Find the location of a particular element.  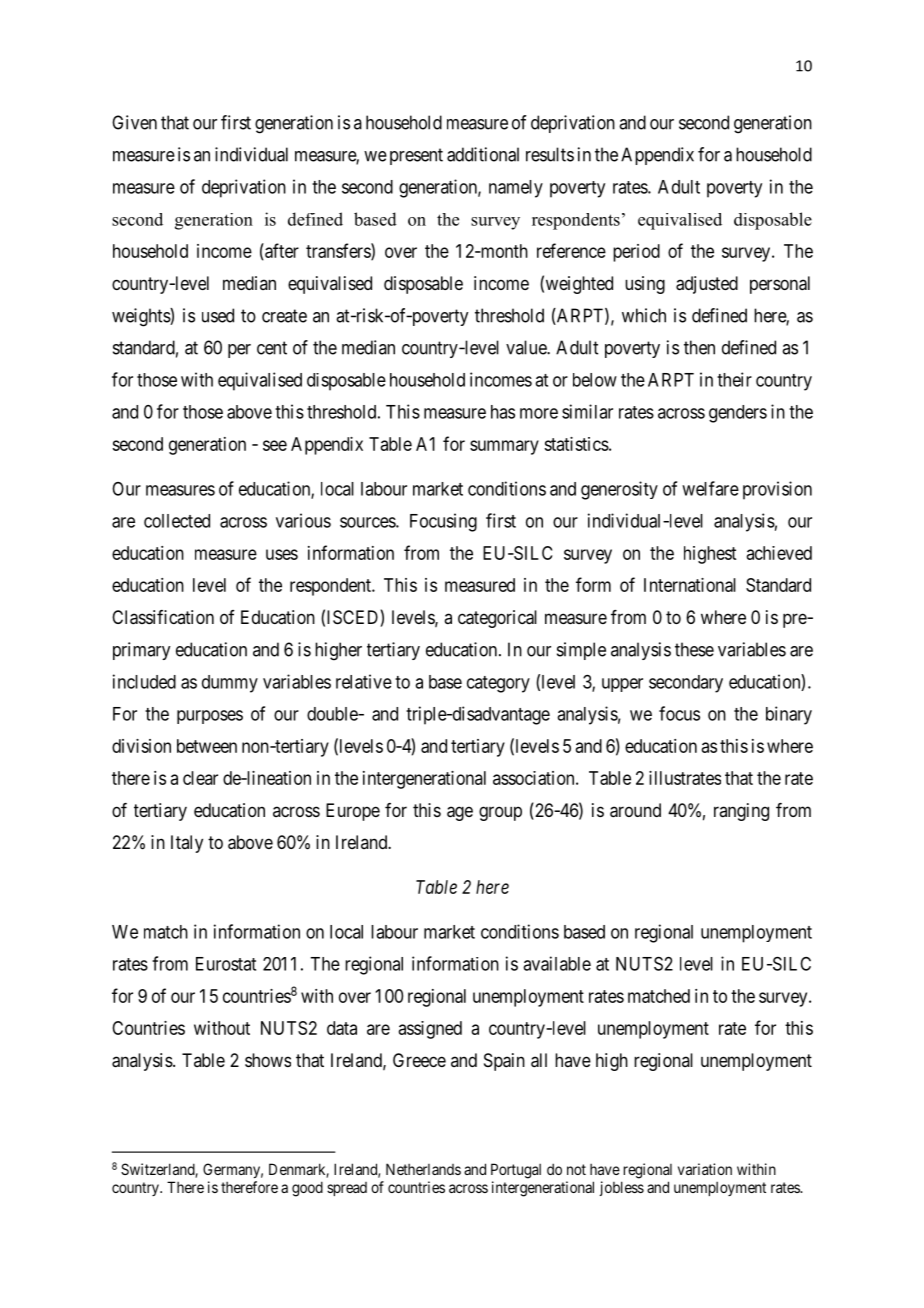

additional is located at coordinates (483, 154).
